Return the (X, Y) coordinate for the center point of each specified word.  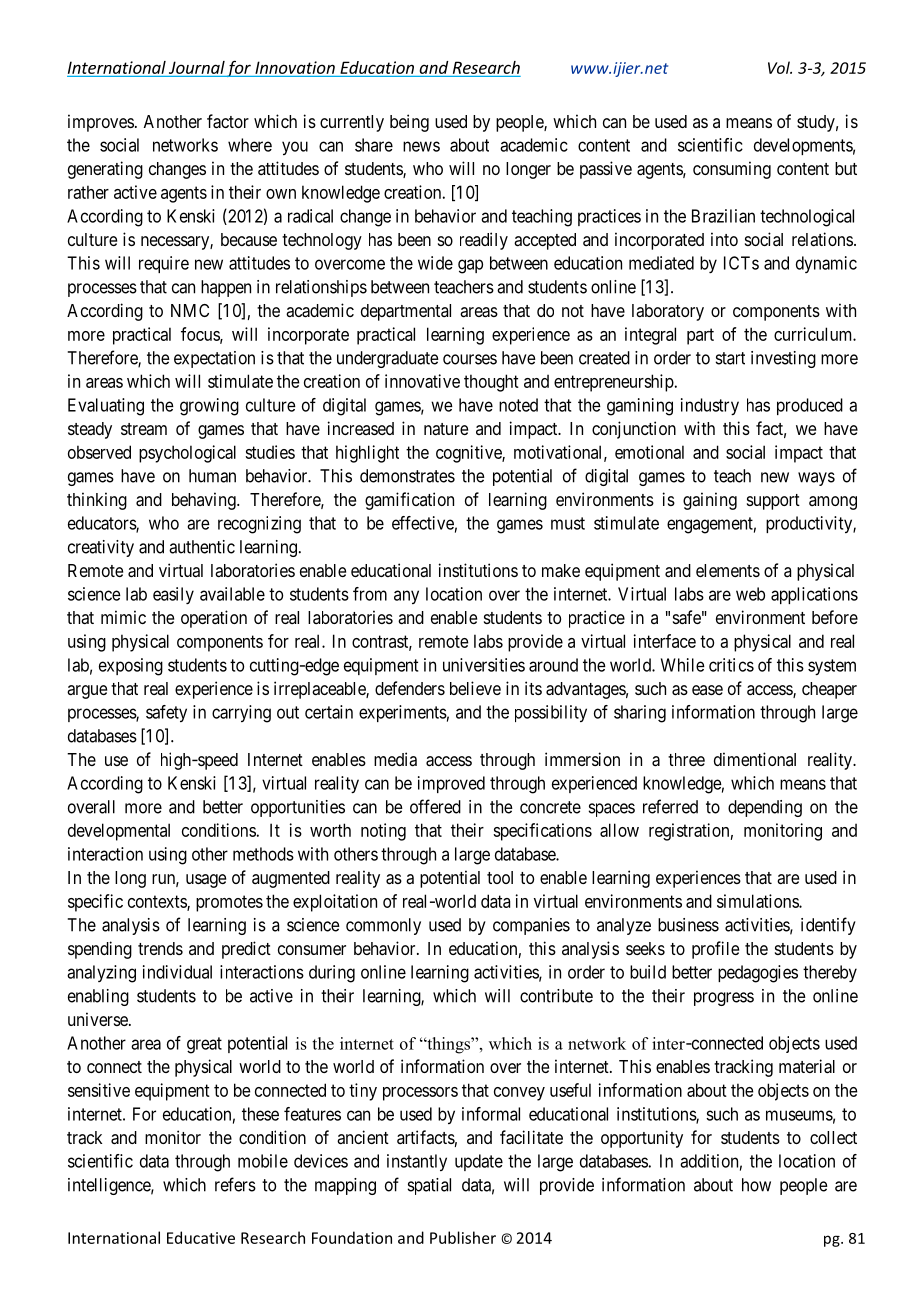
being (409, 123)
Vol (780, 67)
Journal (197, 67)
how (756, 1185)
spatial (429, 1186)
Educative (201, 1237)
